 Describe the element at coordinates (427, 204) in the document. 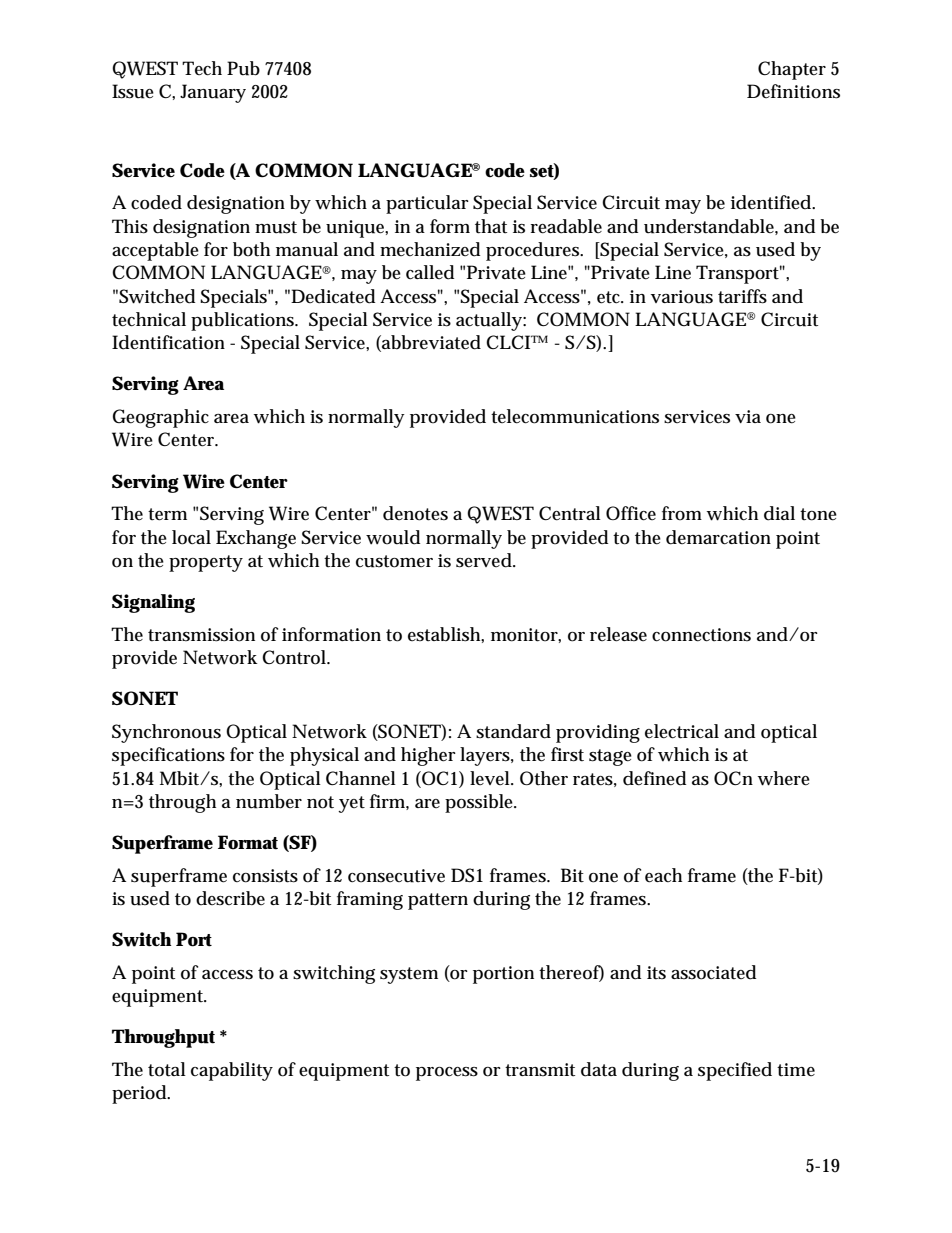

I see `particular` at that location.
